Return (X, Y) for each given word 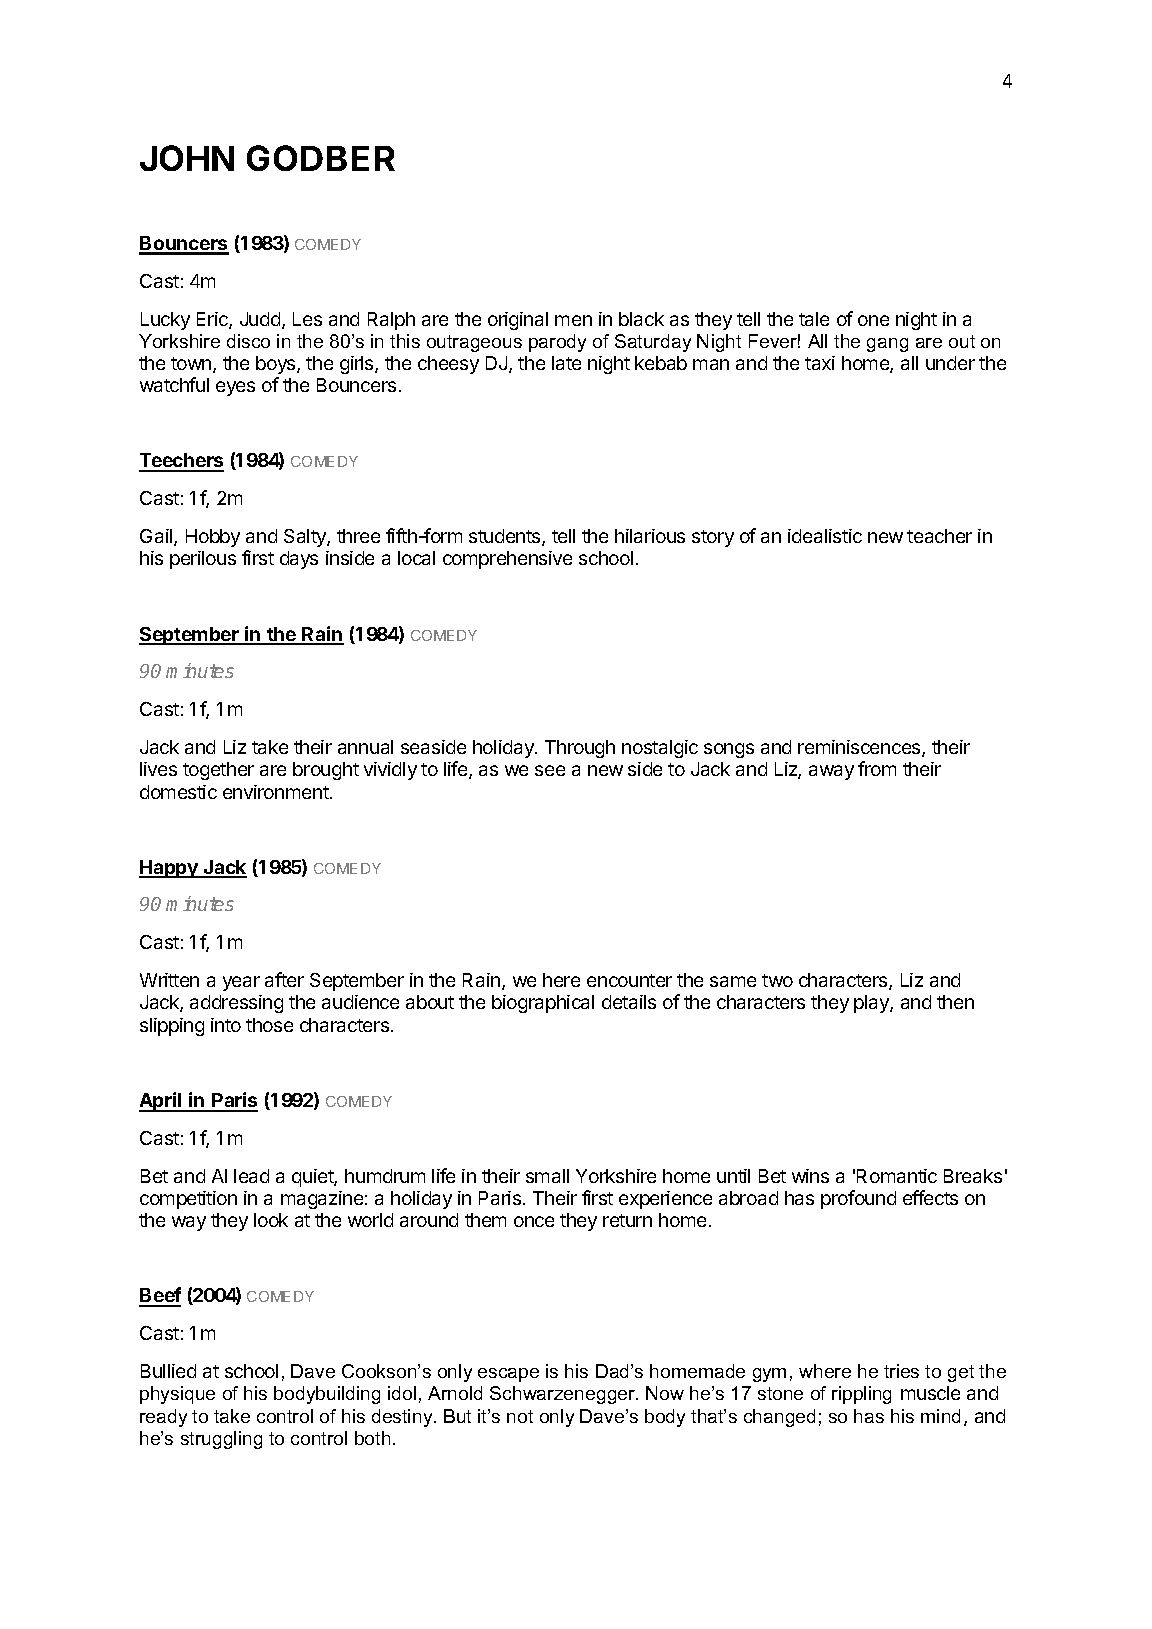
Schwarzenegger (564, 1395)
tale (814, 319)
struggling (221, 1440)
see (550, 770)
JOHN (187, 158)
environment (277, 792)
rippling (861, 1395)
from (877, 768)
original (518, 321)
